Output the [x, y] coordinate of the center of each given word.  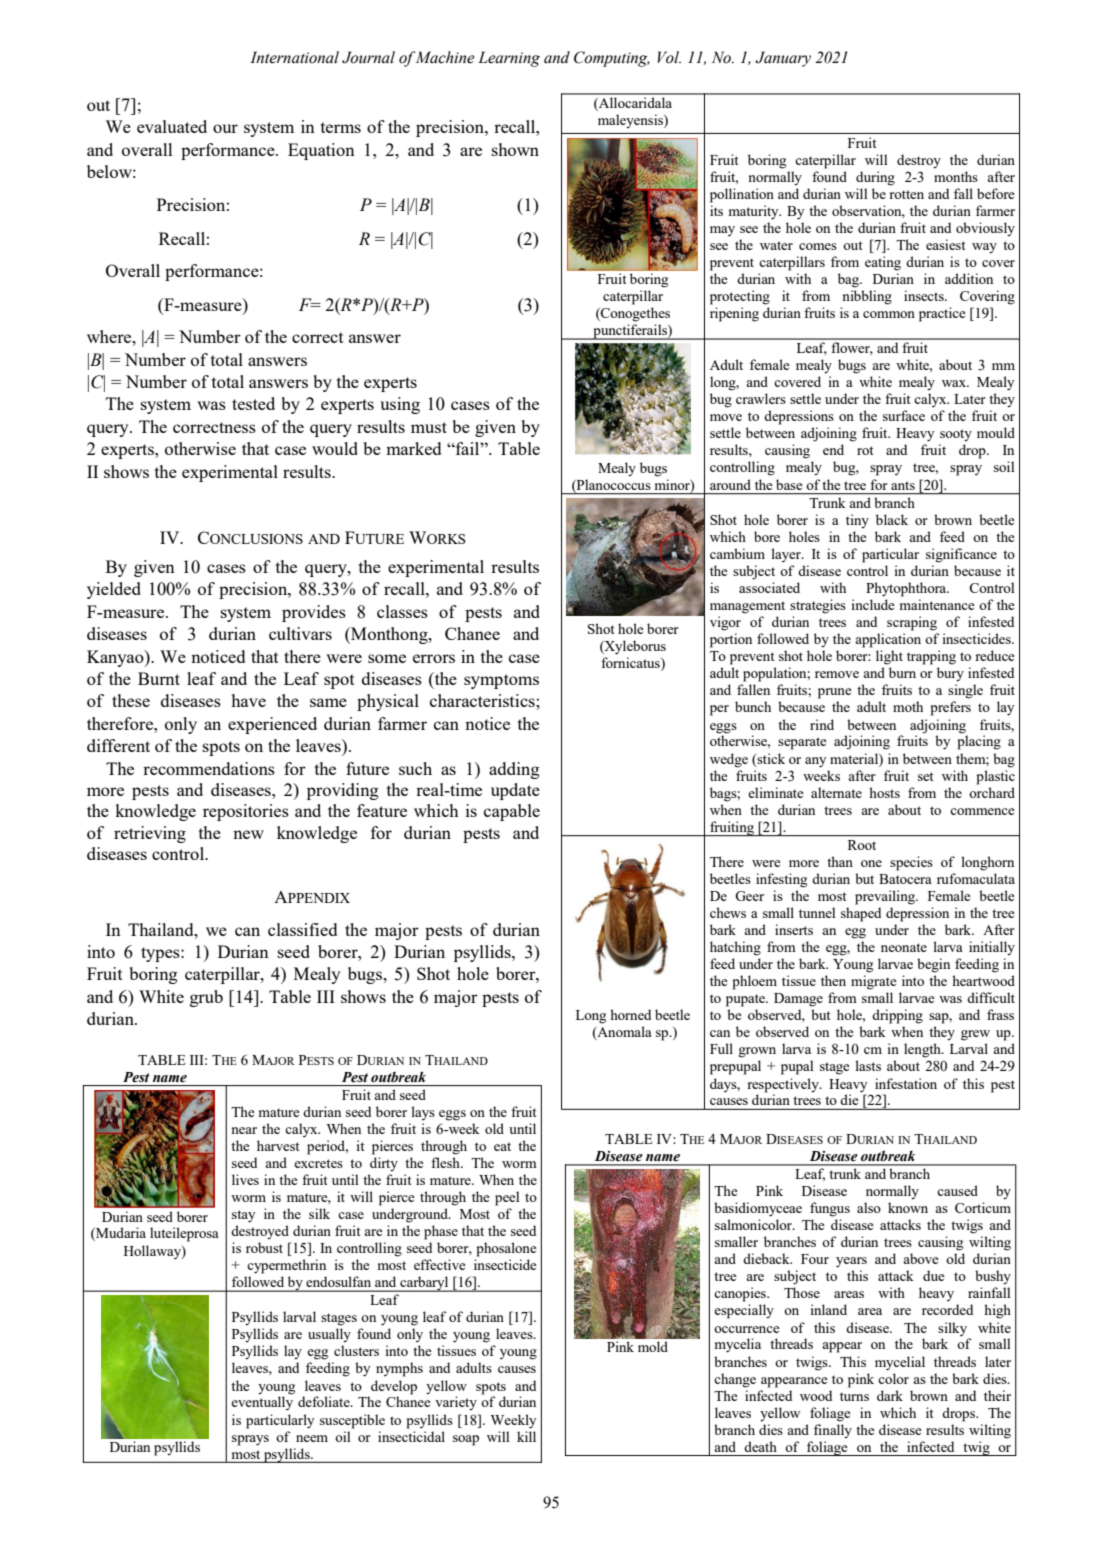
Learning [509, 59]
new [248, 834]
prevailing [886, 897]
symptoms [501, 681]
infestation [906, 1083]
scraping [912, 623]
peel [507, 1198]
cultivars [300, 633]
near [244, 1130]
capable [512, 812]
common [889, 314]
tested [253, 403]
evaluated [172, 126]
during [875, 178]
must [429, 427]
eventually [262, 1403]
